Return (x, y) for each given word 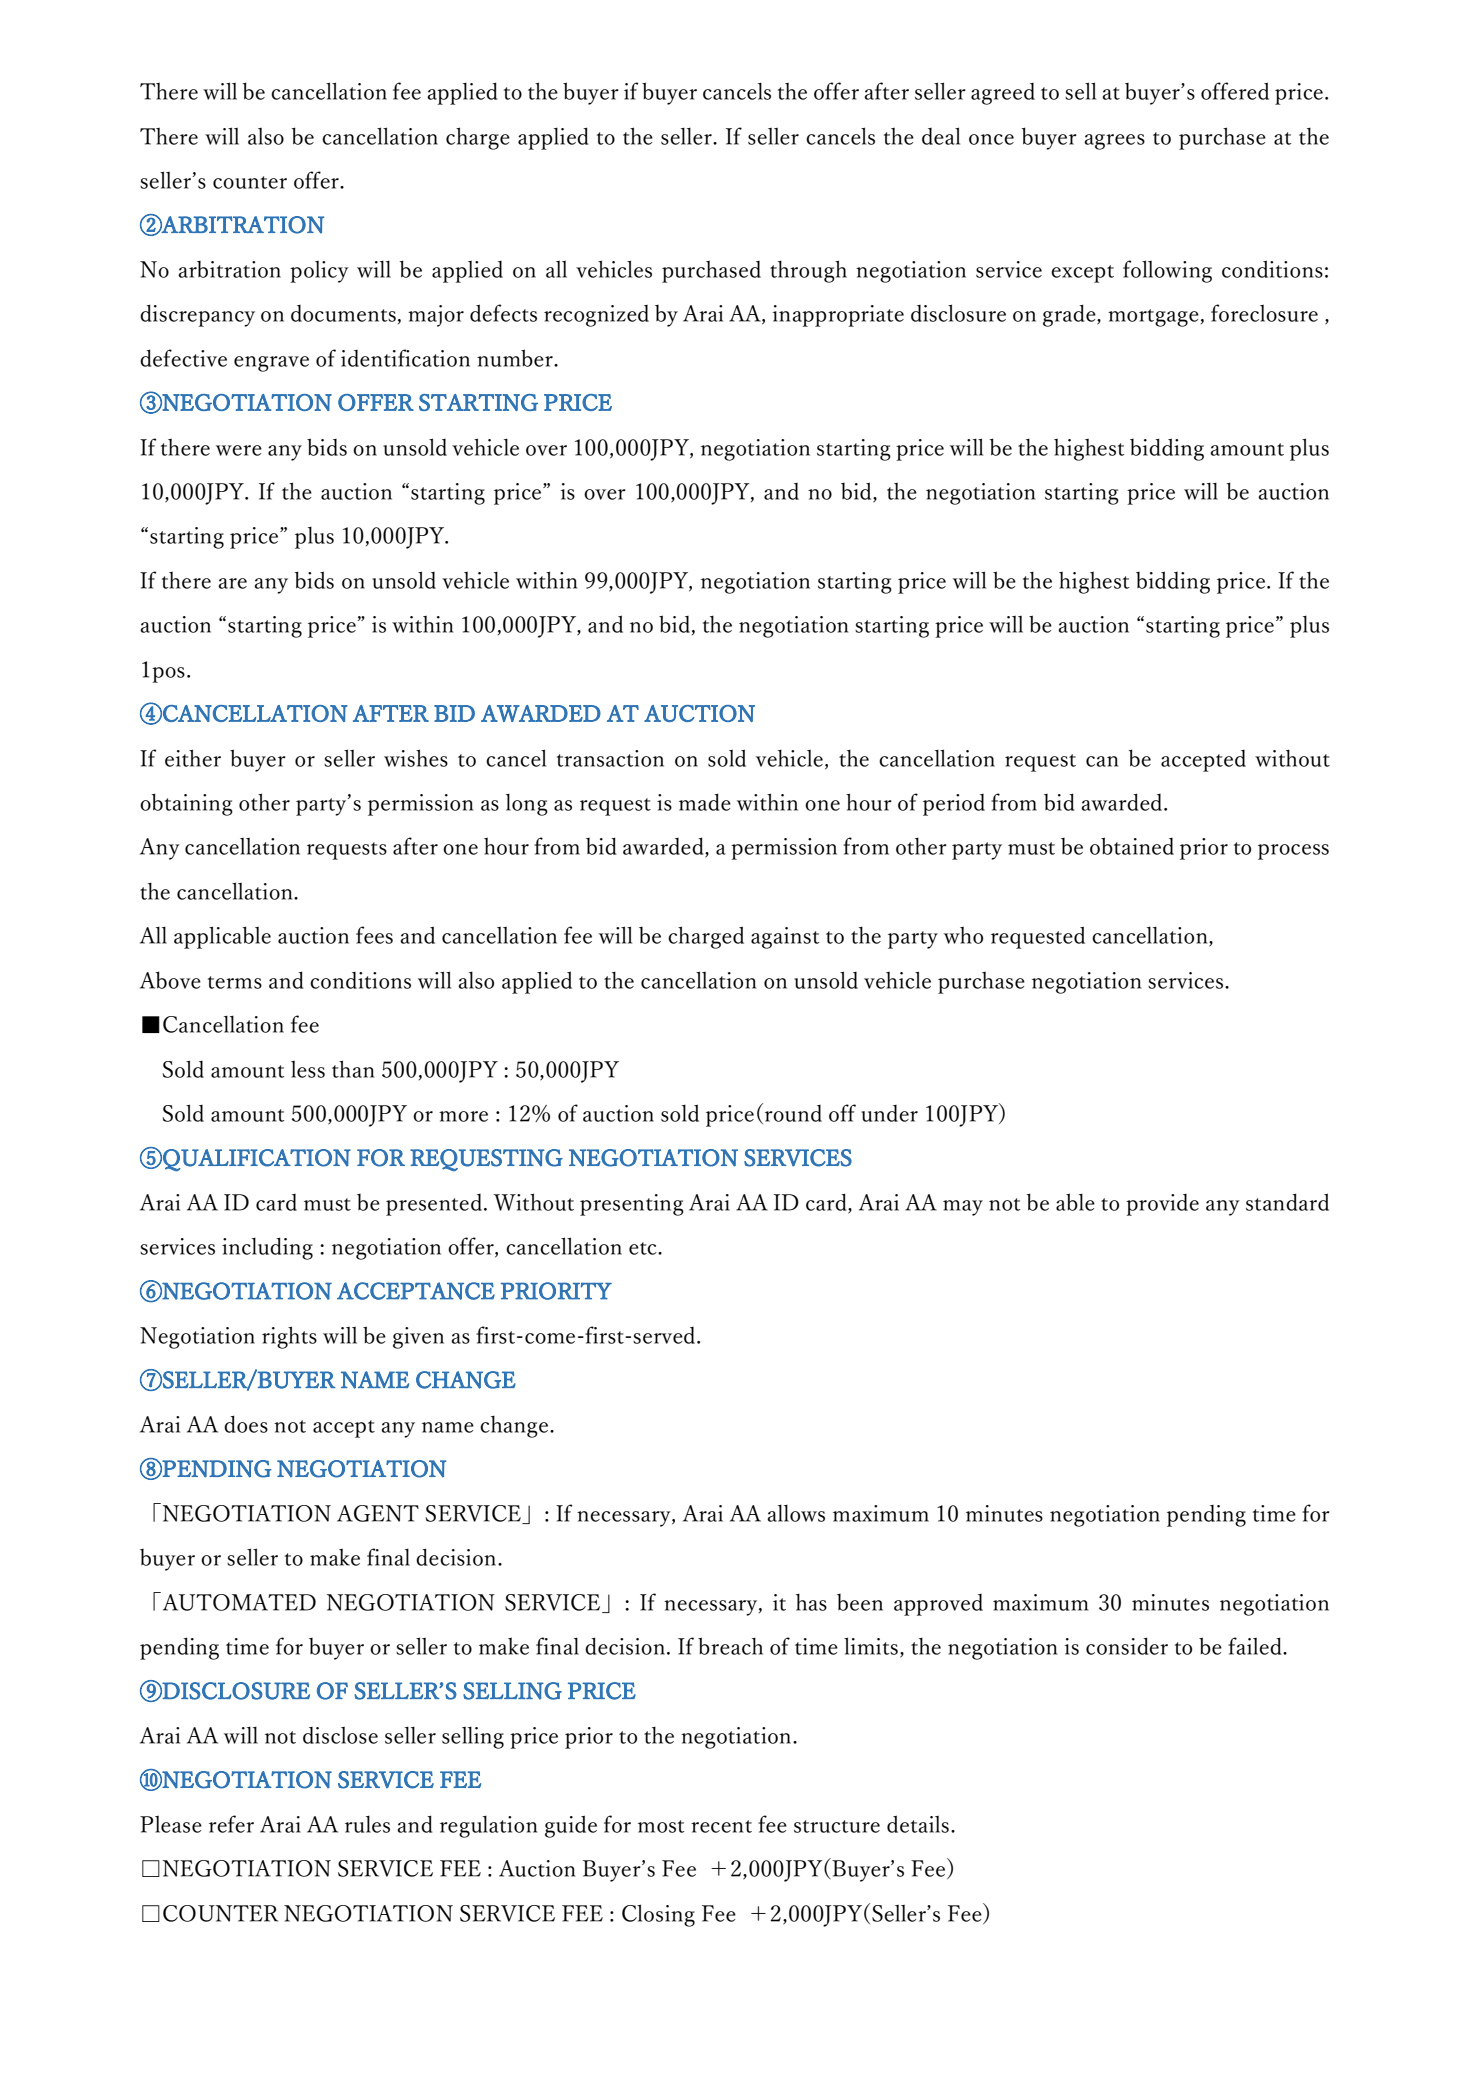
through (808, 271)
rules (367, 1824)
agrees (1114, 142)
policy (319, 272)
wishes (416, 758)
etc (644, 1248)
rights (289, 1337)
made (705, 802)
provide (1162, 1205)
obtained (1132, 846)
